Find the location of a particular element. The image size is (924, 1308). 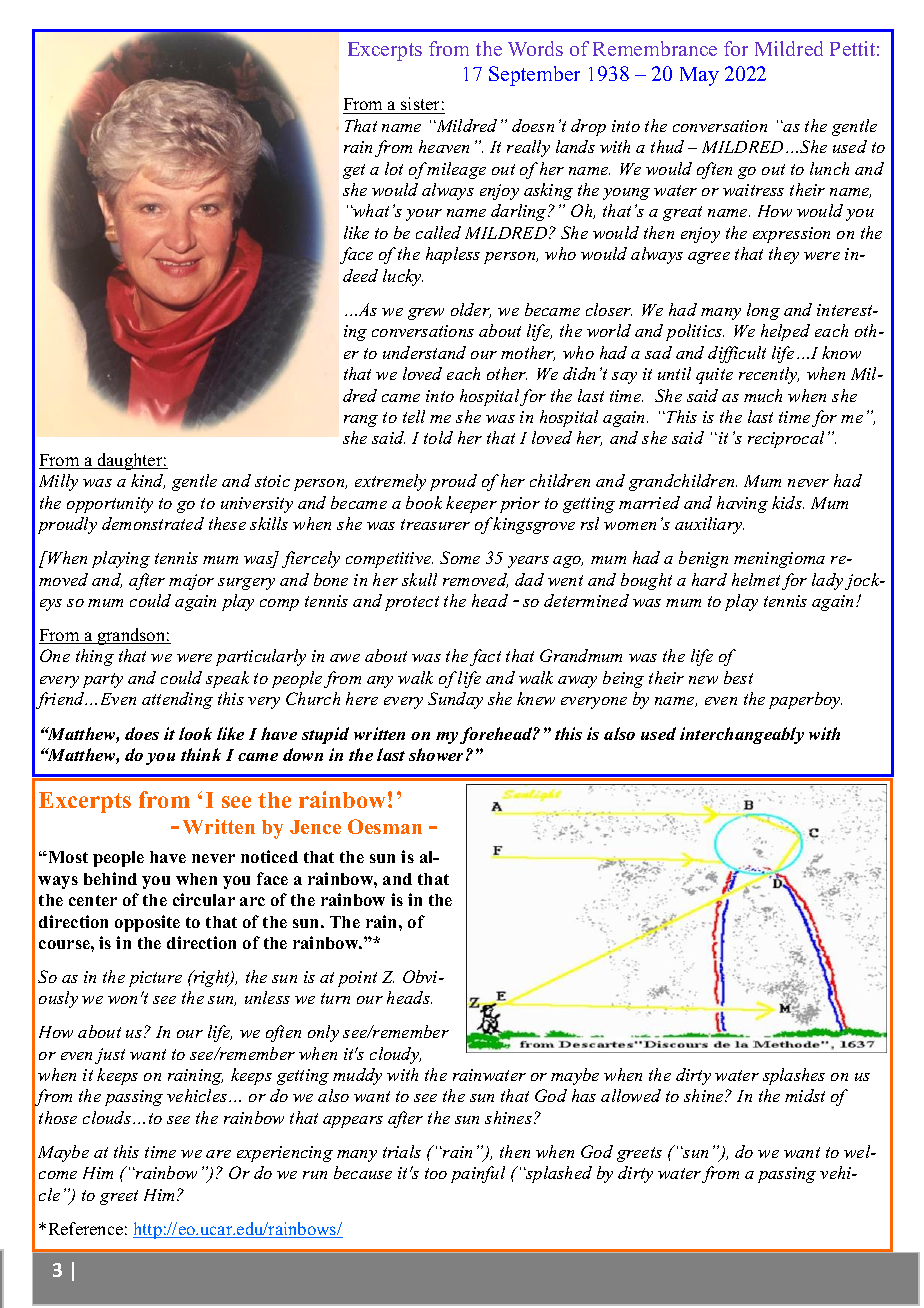

Remembrance is located at coordinates (655, 48).
